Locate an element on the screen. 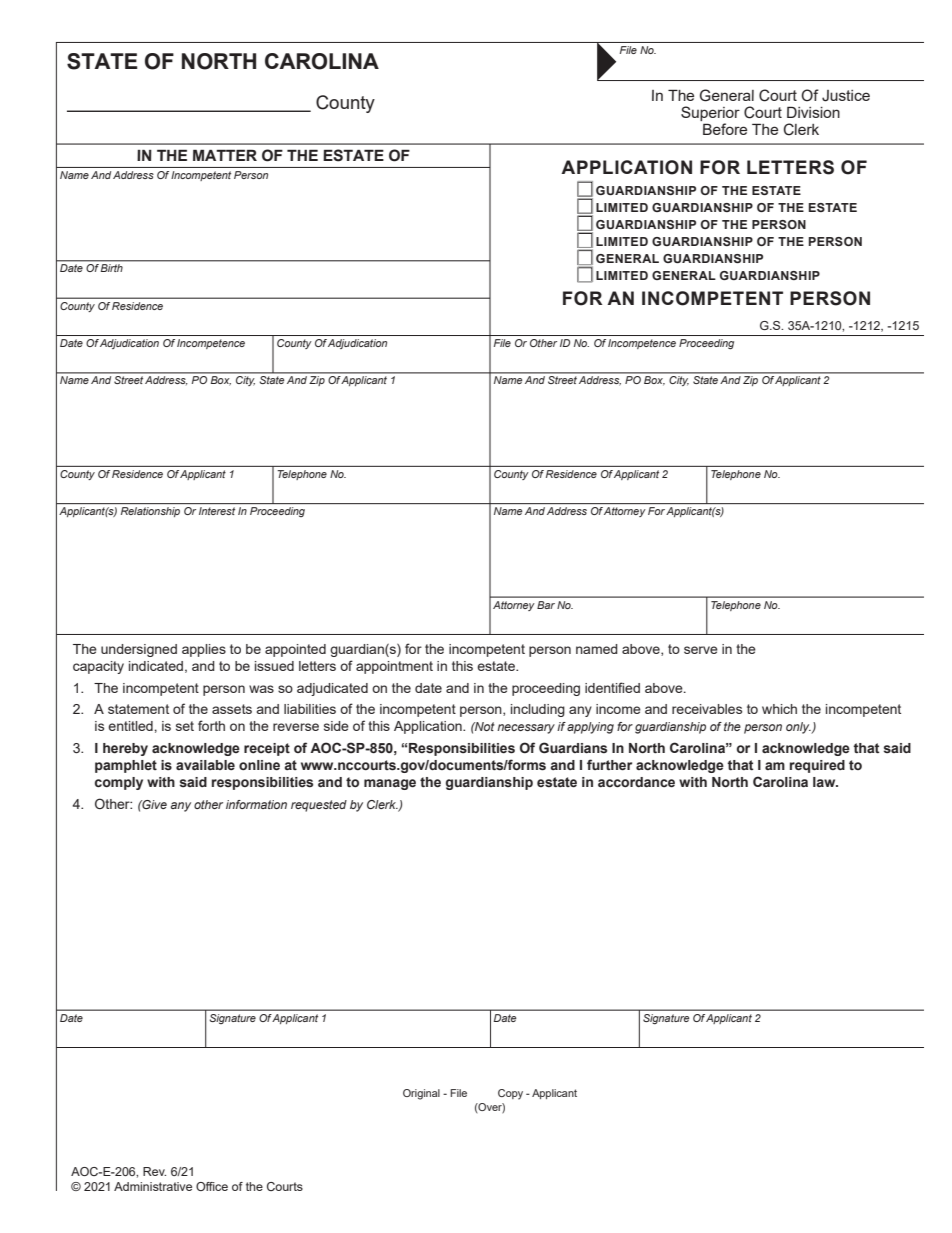 Image resolution: width=952 pixels, height=1233 pixels. Bar is located at coordinates (546, 605).
